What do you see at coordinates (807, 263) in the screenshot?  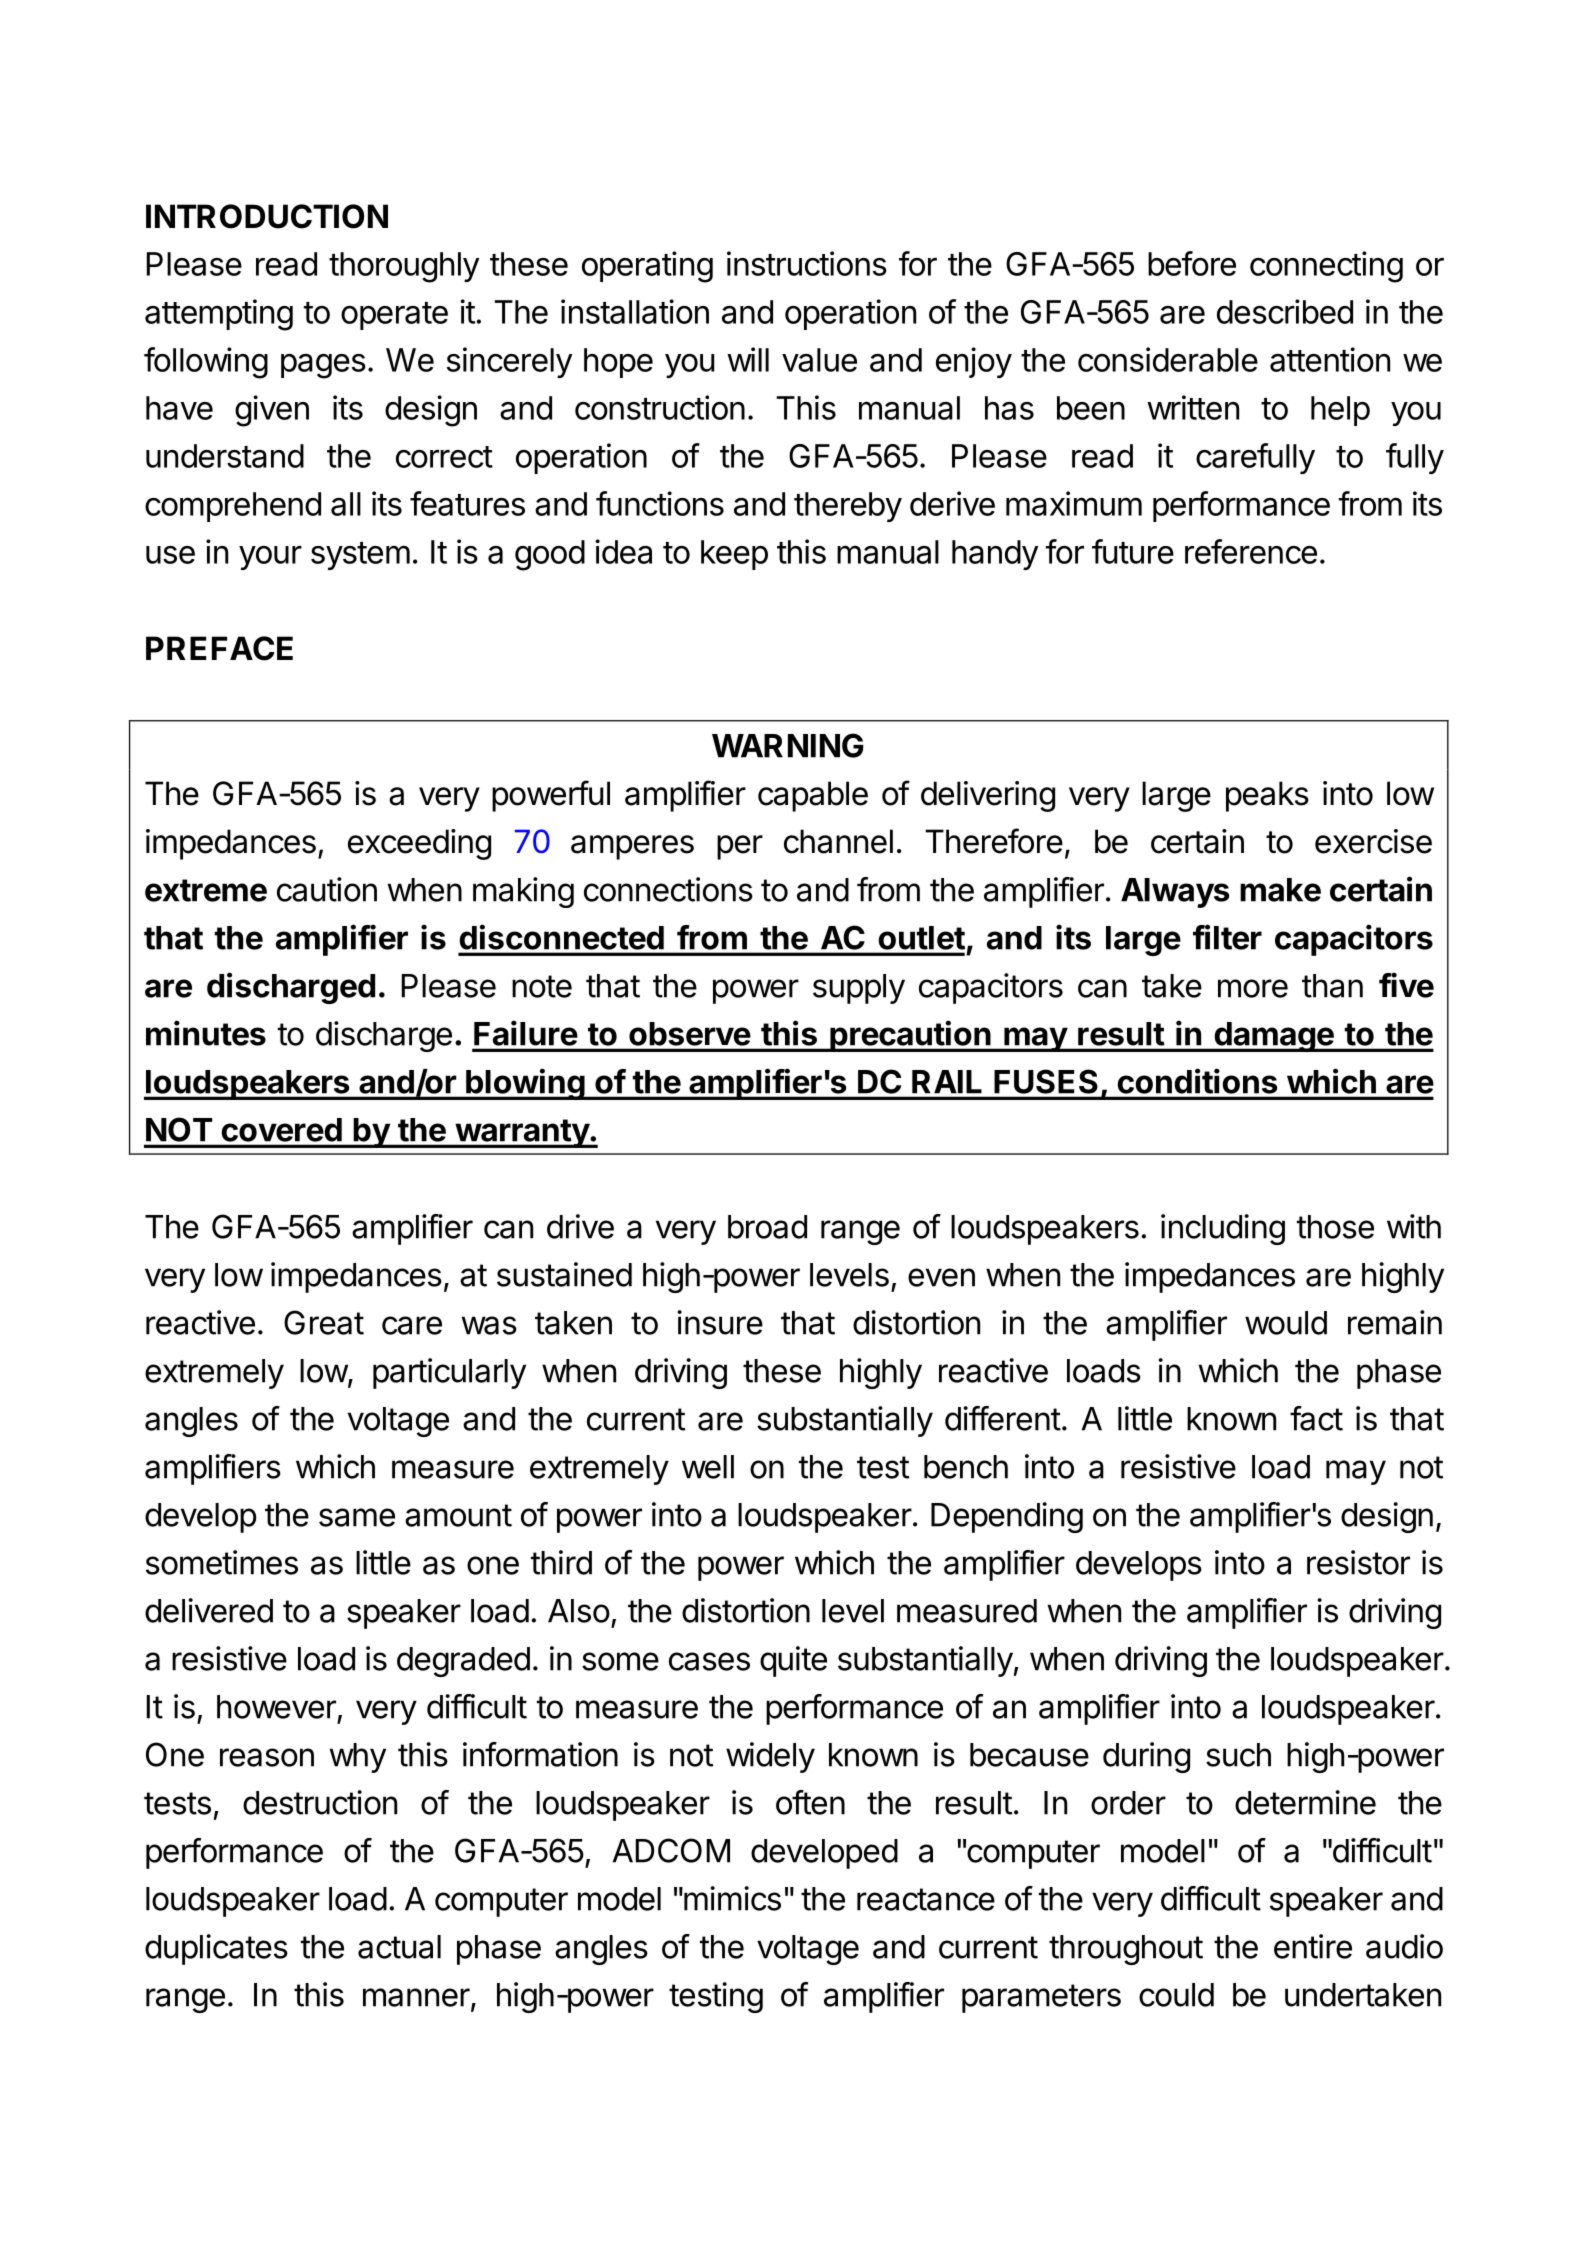 I see `instructions` at bounding box center [807, 263].
